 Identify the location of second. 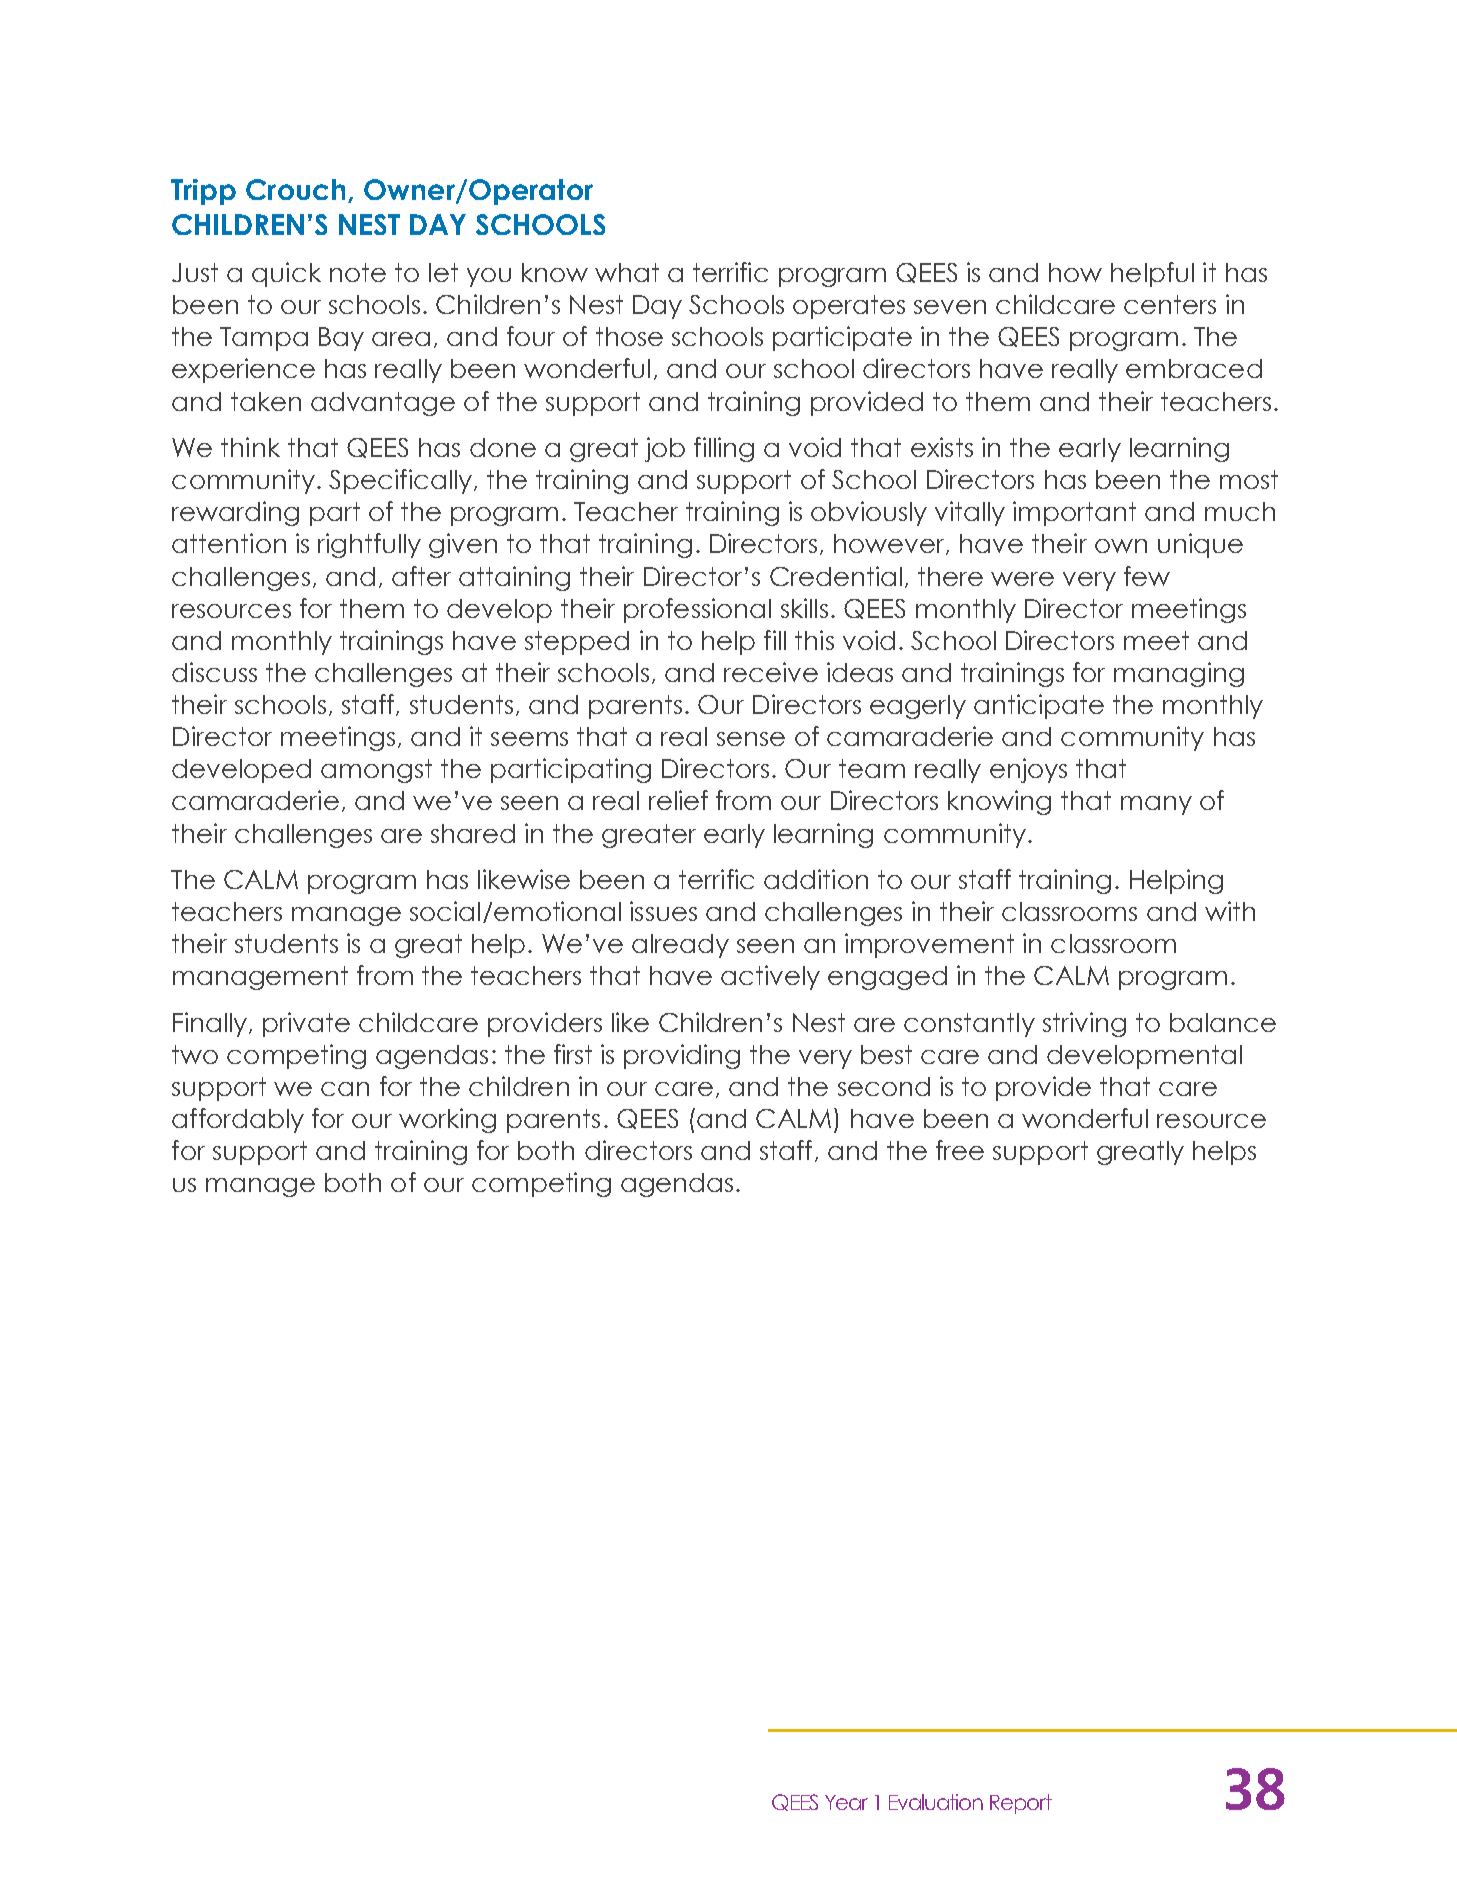
(884, 1086).
